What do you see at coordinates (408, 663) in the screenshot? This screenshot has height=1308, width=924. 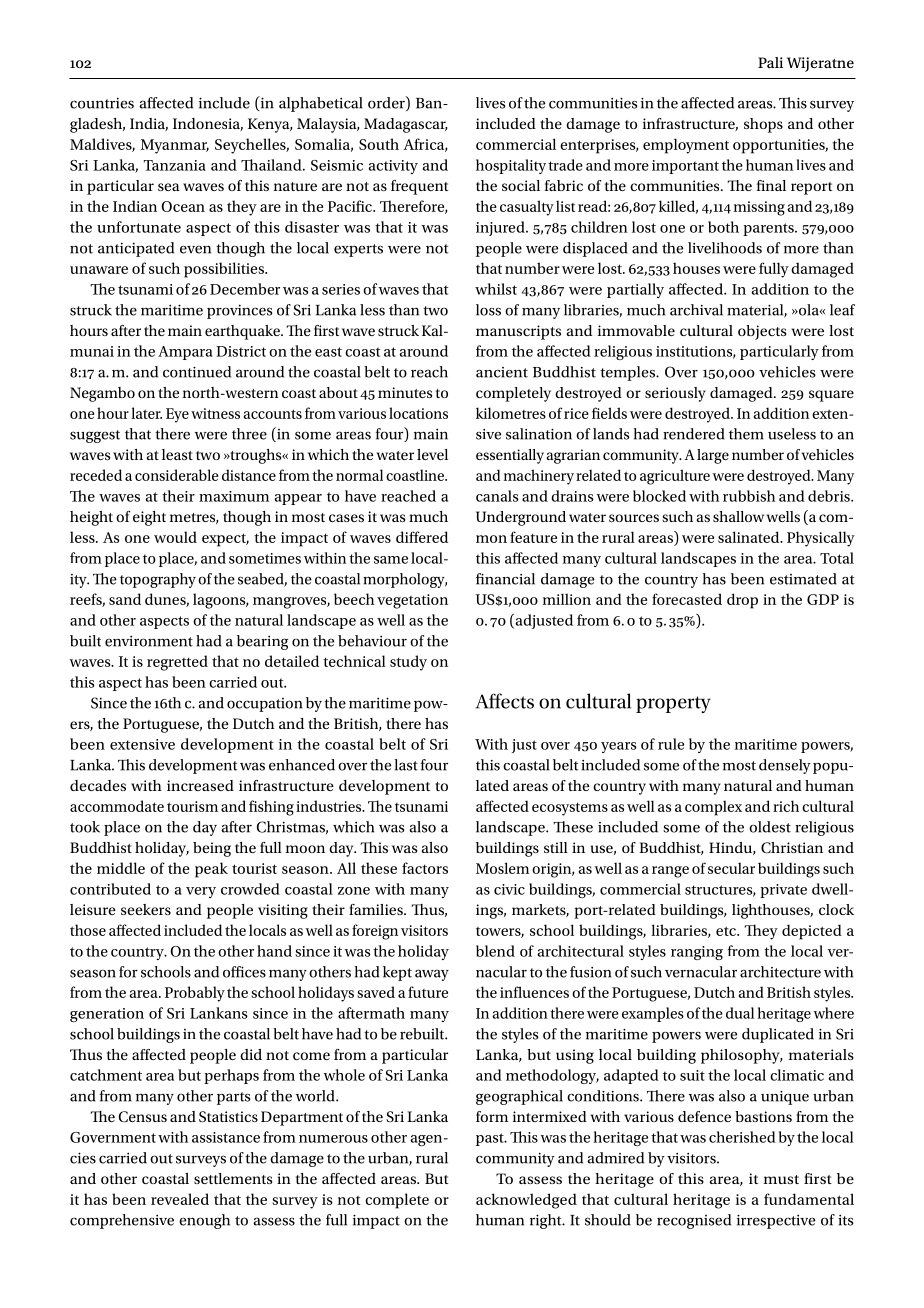 I see `study` at bounding box center [408, 663].
